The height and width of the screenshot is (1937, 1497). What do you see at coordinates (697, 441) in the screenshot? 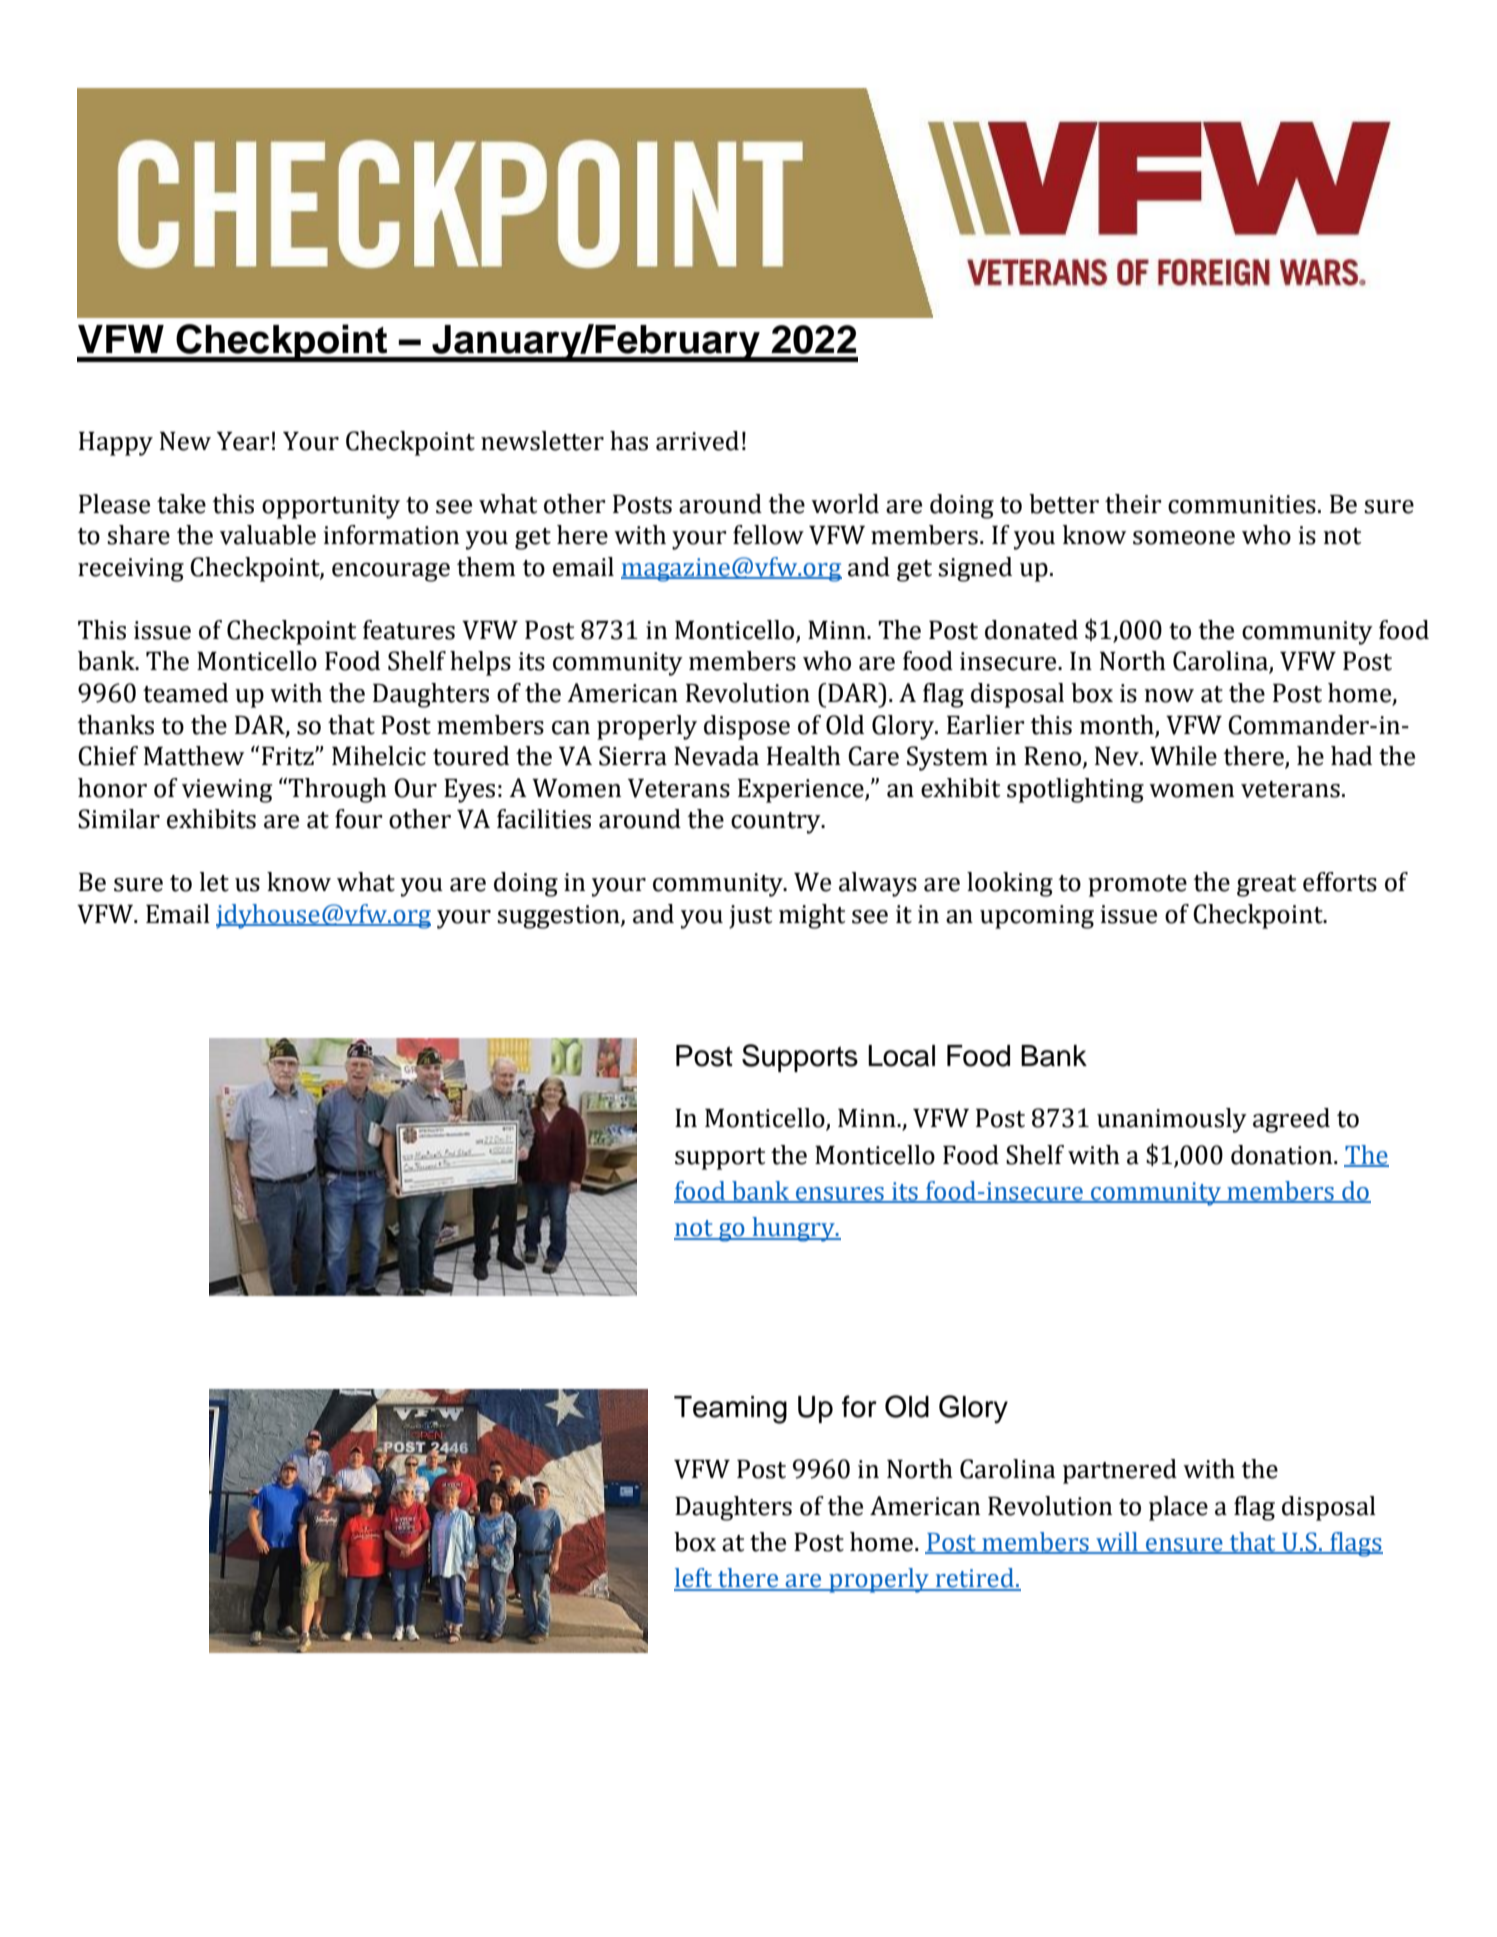
I see `arrived` at bounding box center [697, 441].
